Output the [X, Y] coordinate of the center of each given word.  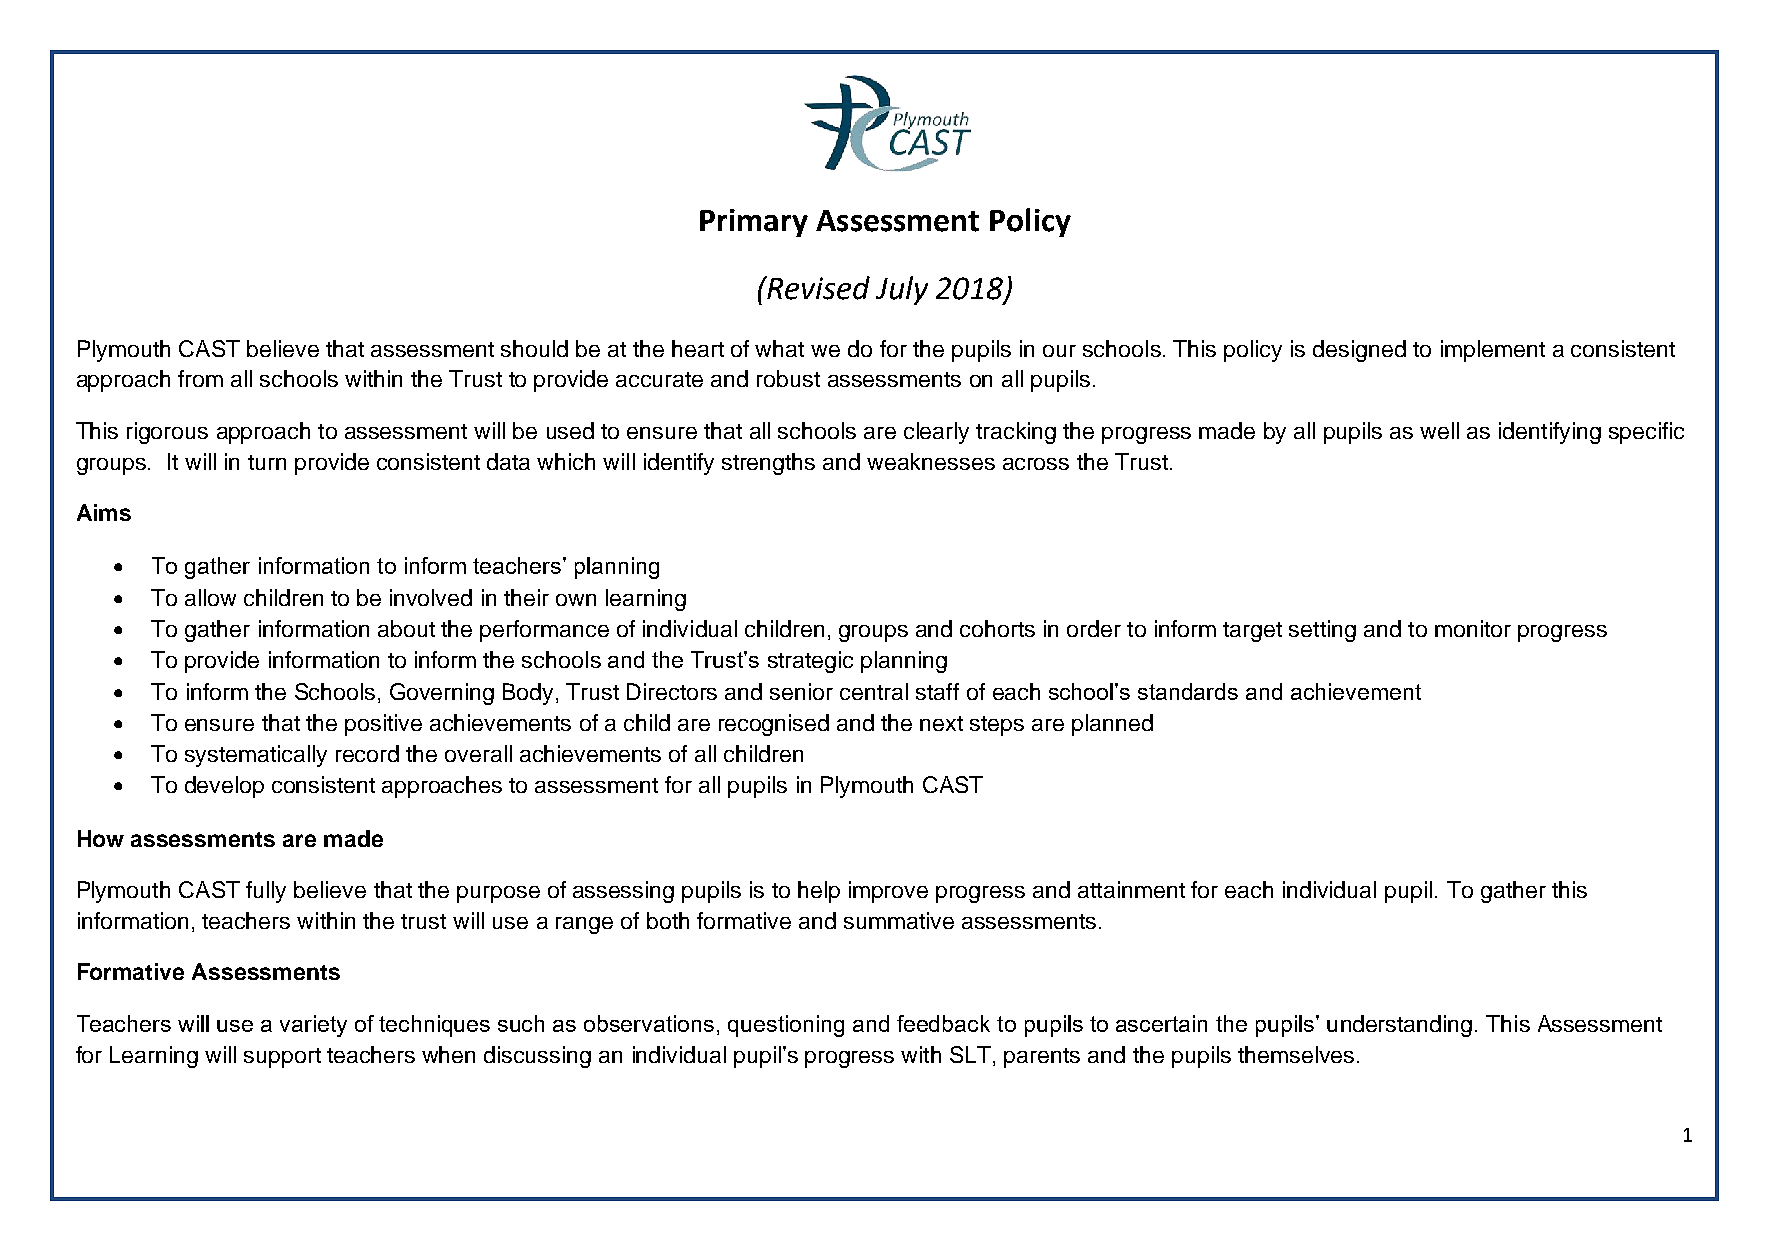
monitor [1473, 628]
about [406, 628]
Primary [754, 223]
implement [1493, 351]
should [534, 348]
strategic [810, 662]
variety [313, 1026]
